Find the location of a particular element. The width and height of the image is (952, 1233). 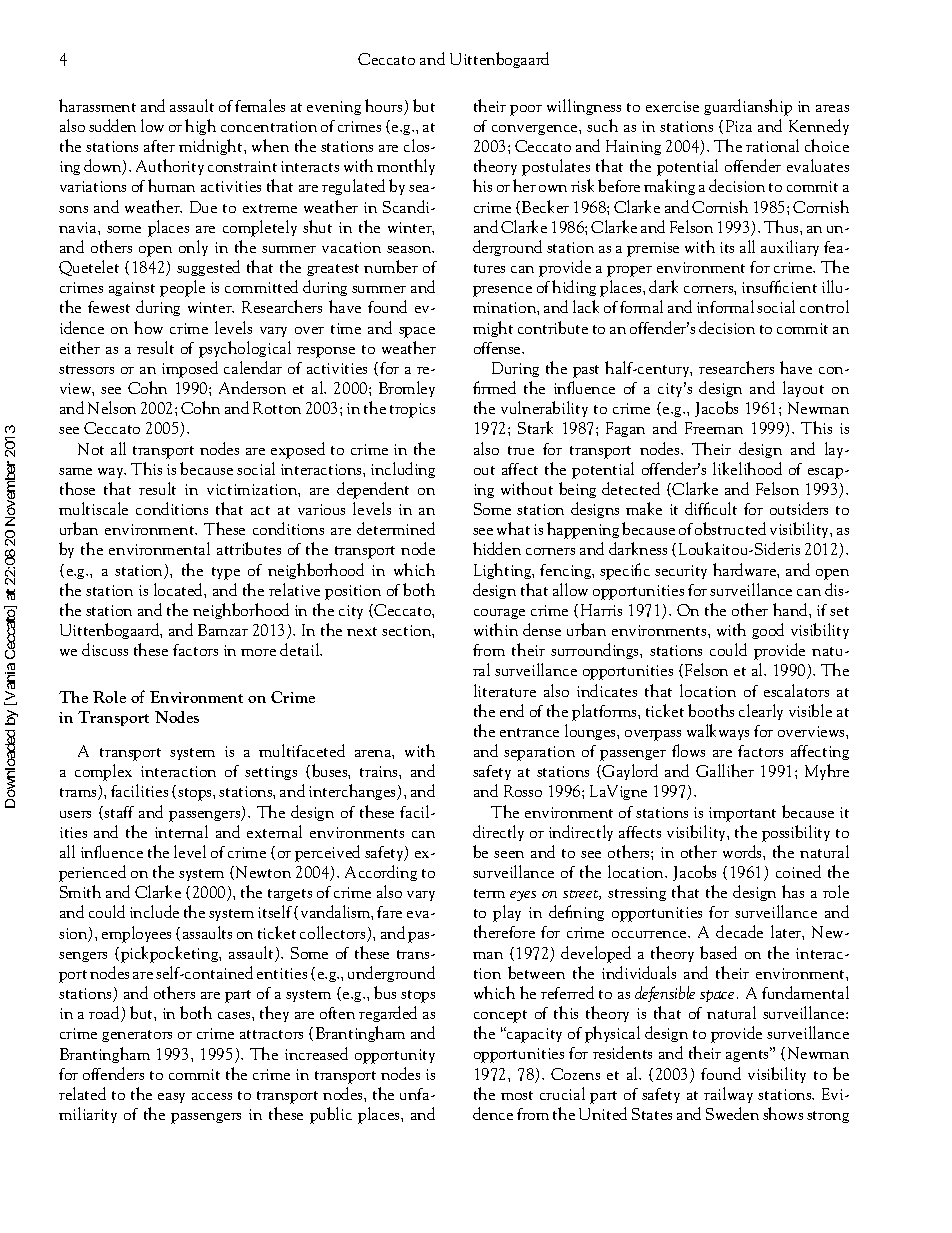

guardianship is located at coordinates (748, 107).
